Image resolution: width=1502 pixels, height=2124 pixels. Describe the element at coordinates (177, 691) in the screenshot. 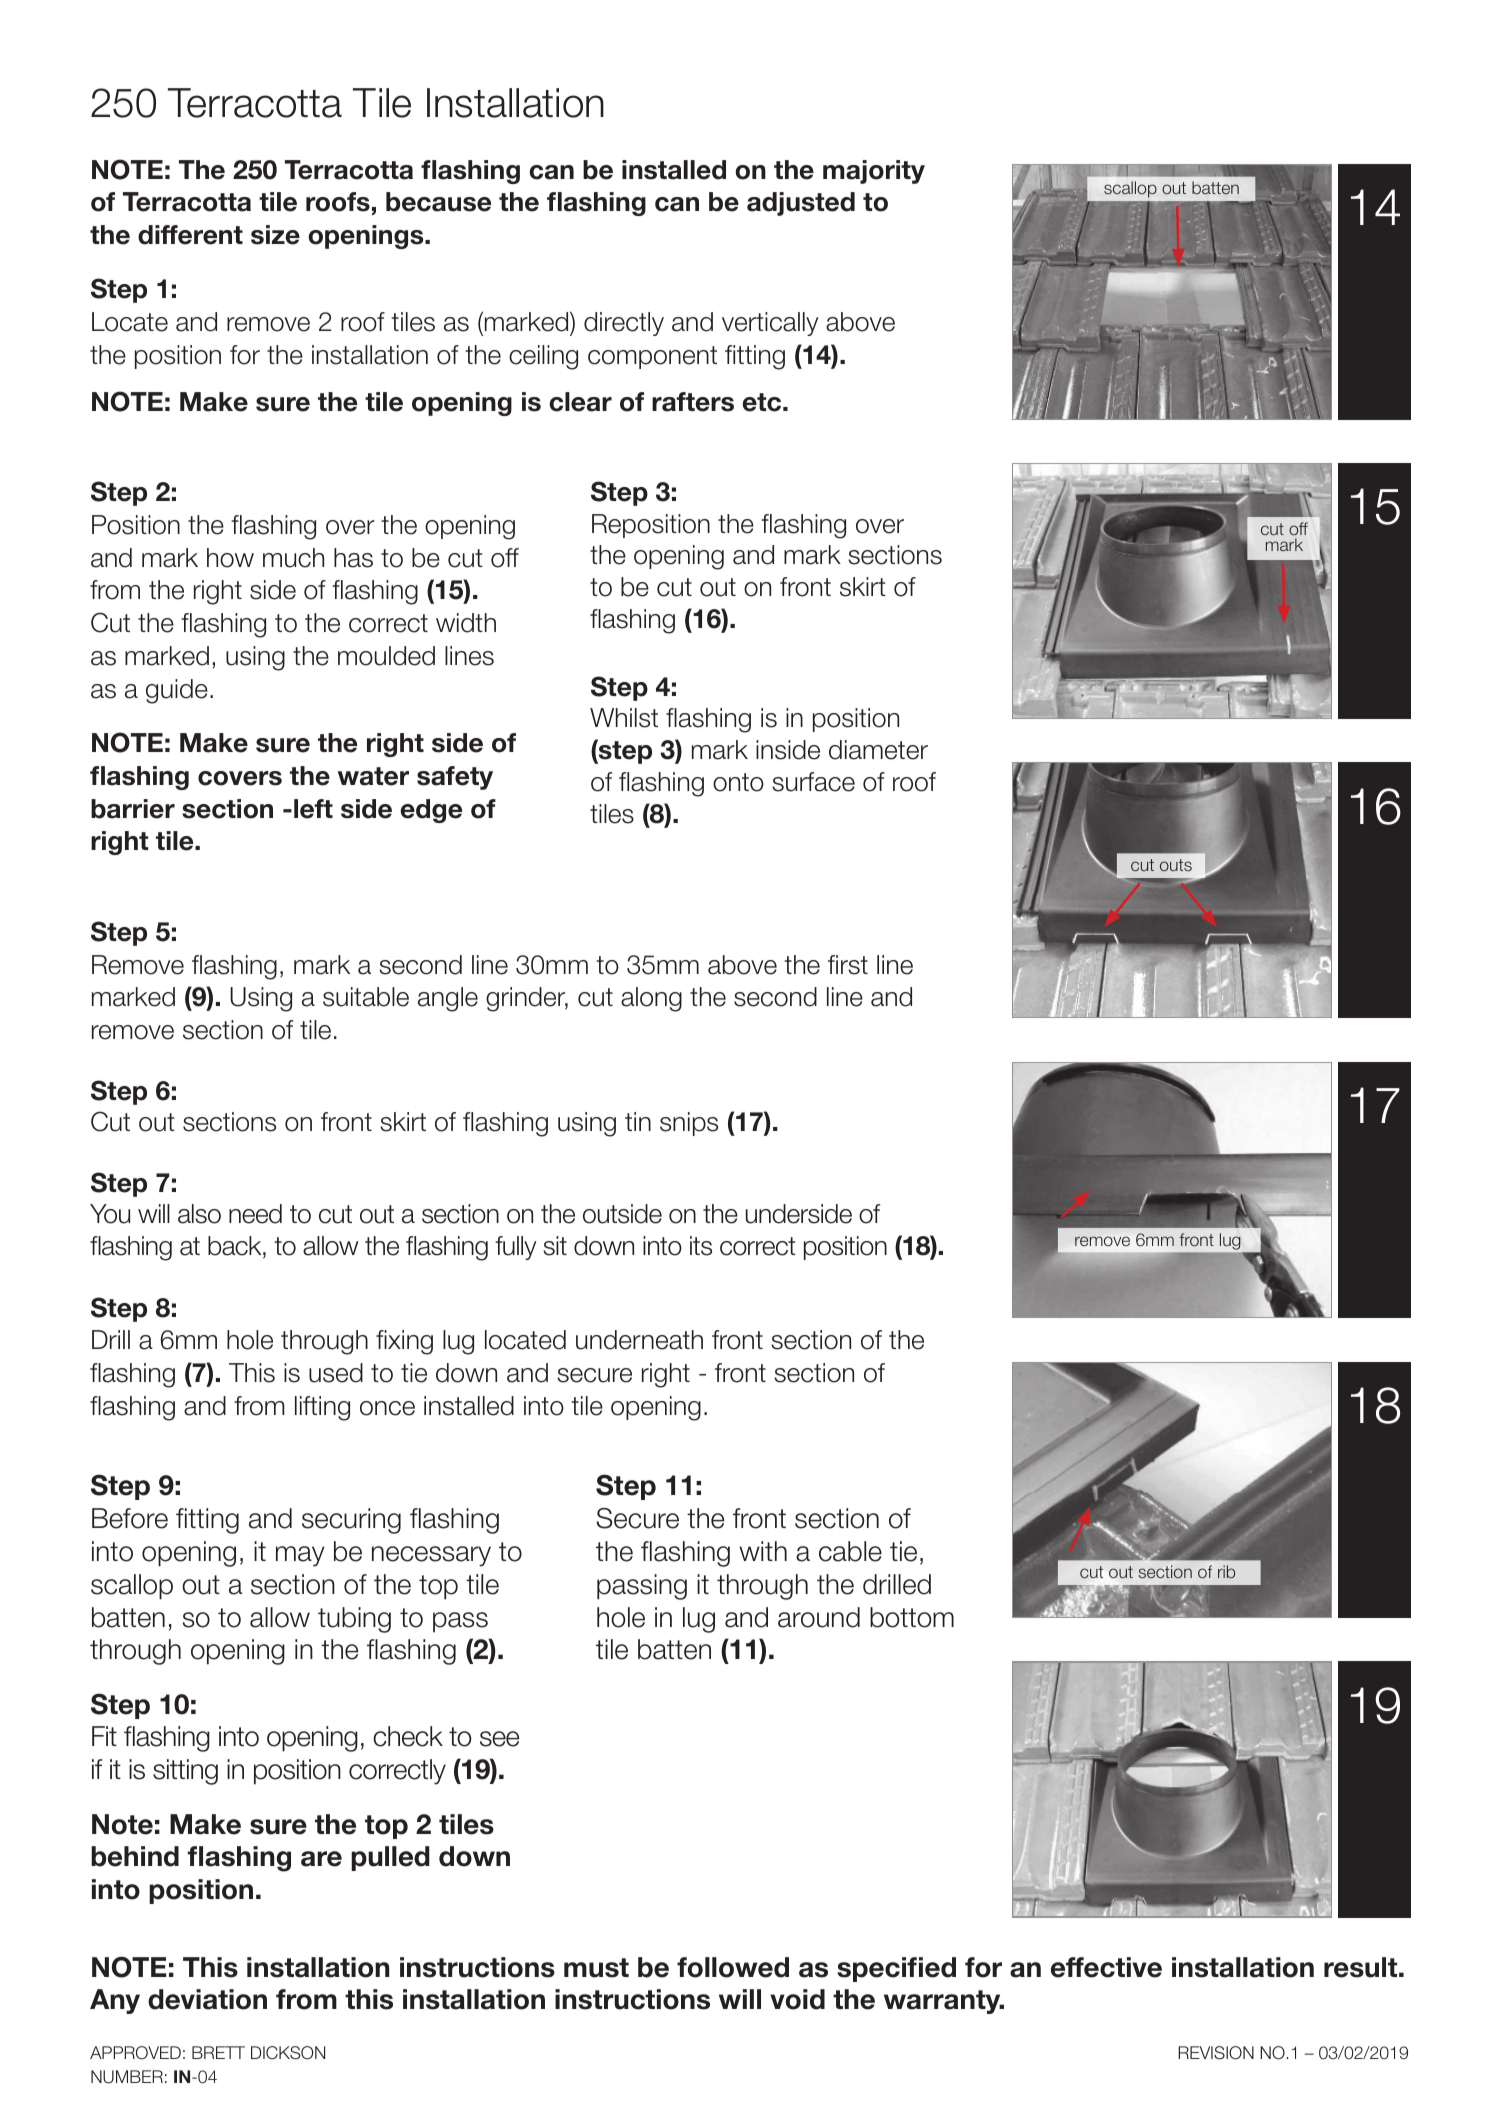

I see `guide` at that location.
